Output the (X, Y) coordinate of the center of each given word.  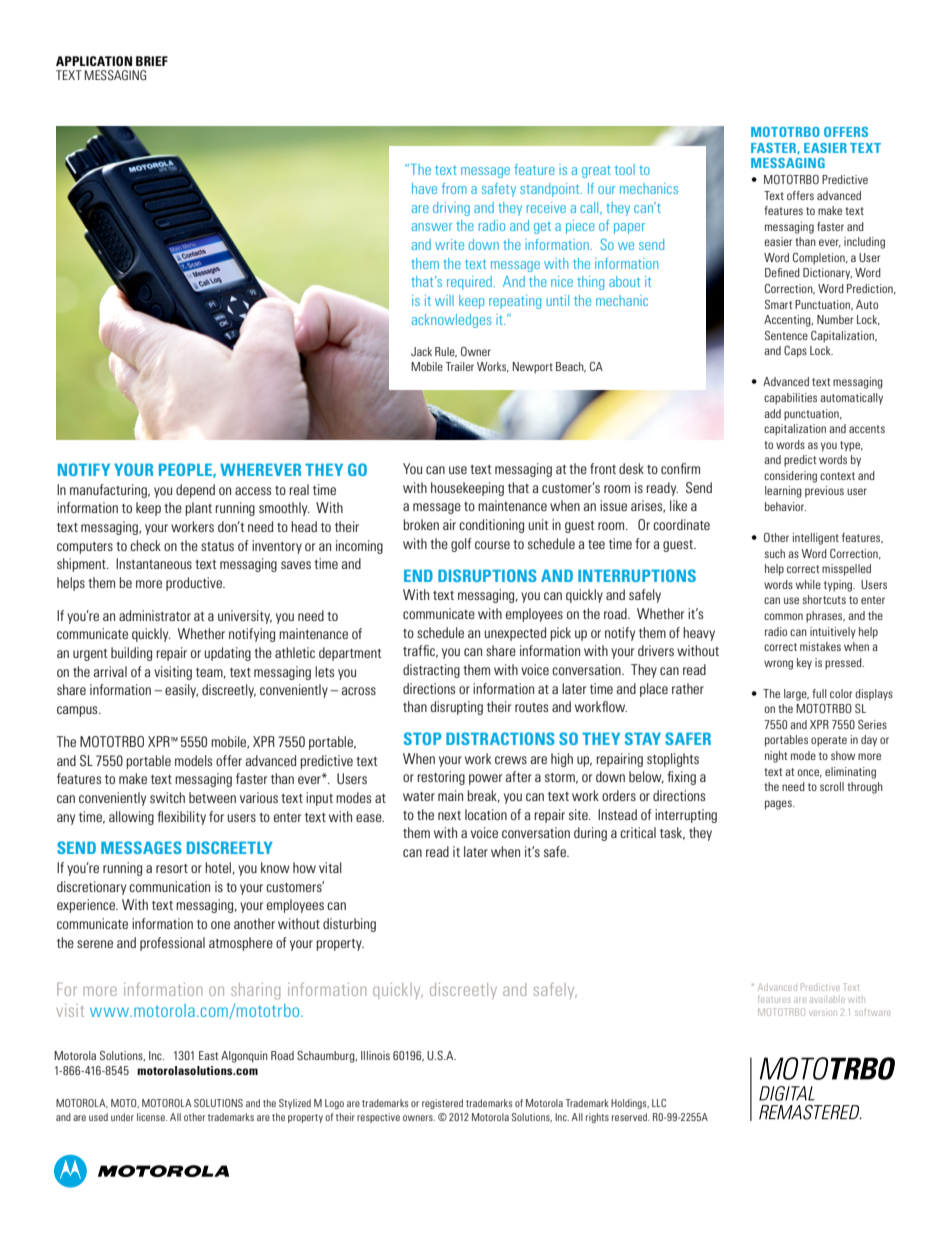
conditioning (491, 526)
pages (779, 805)
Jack (421, 351)
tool (625, 169)
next (449, 815)
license (152, 1117)
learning (783, 492)
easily (181, 691)
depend (195, 491)
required (469, 283)
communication (169, 886)
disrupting (457, 708)
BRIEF (152, 61)
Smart (779, 304)
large (796, 695)
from (454, 188)
